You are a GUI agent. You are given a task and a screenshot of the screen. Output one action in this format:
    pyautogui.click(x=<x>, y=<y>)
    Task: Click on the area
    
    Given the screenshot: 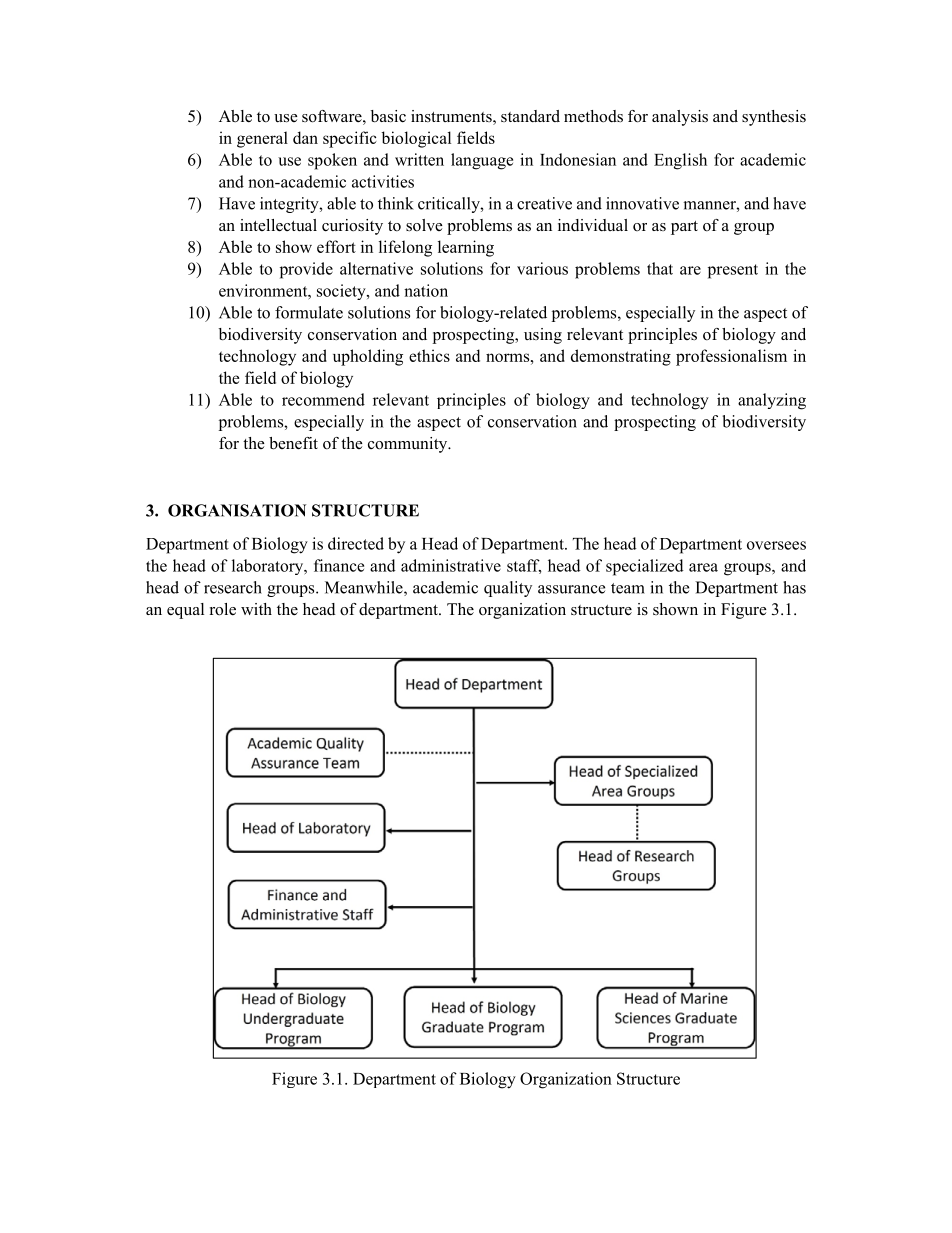 What is the action you would take?
    pyautogui.click(x=703, y=567)
